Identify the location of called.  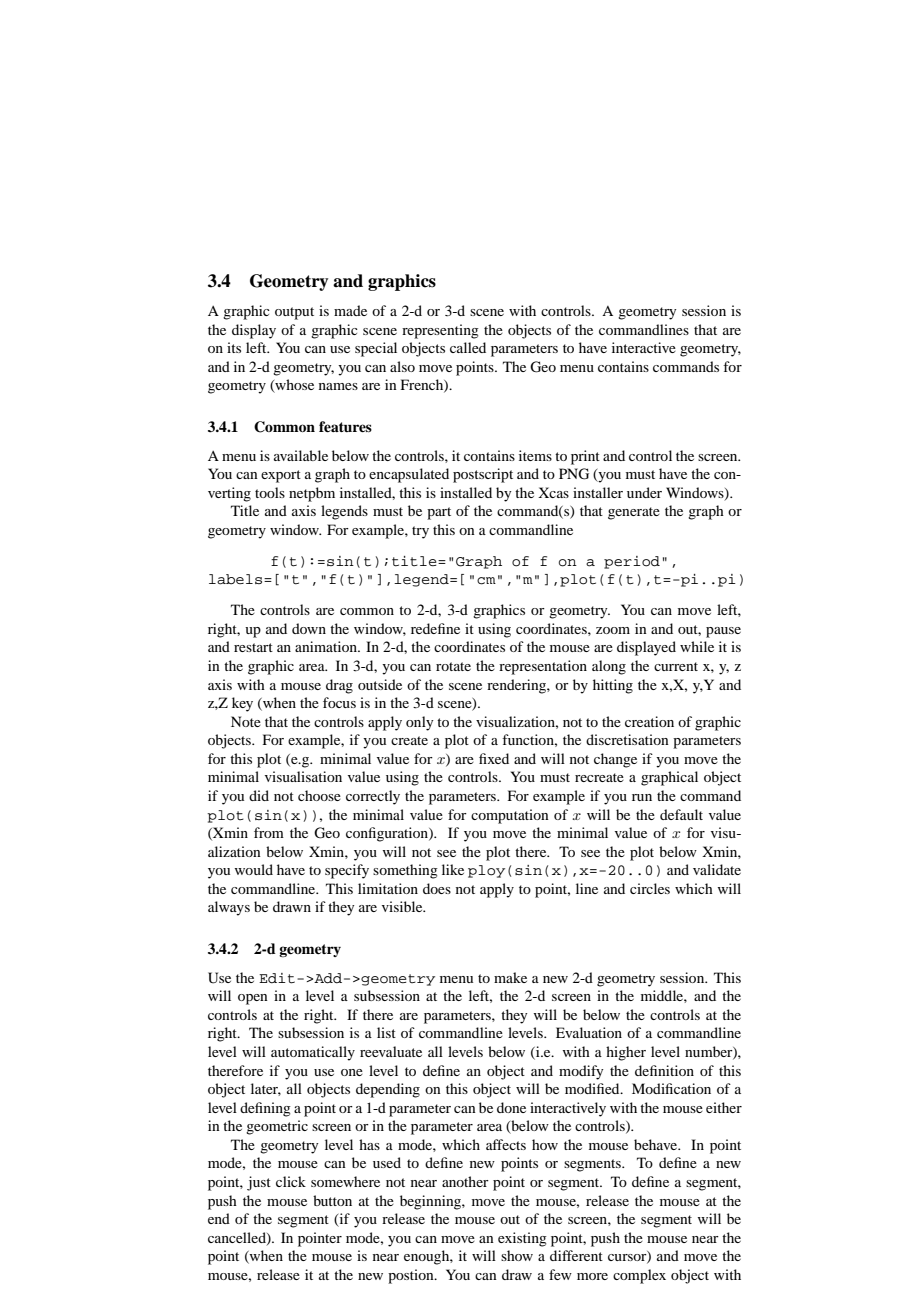
(468, 347).
